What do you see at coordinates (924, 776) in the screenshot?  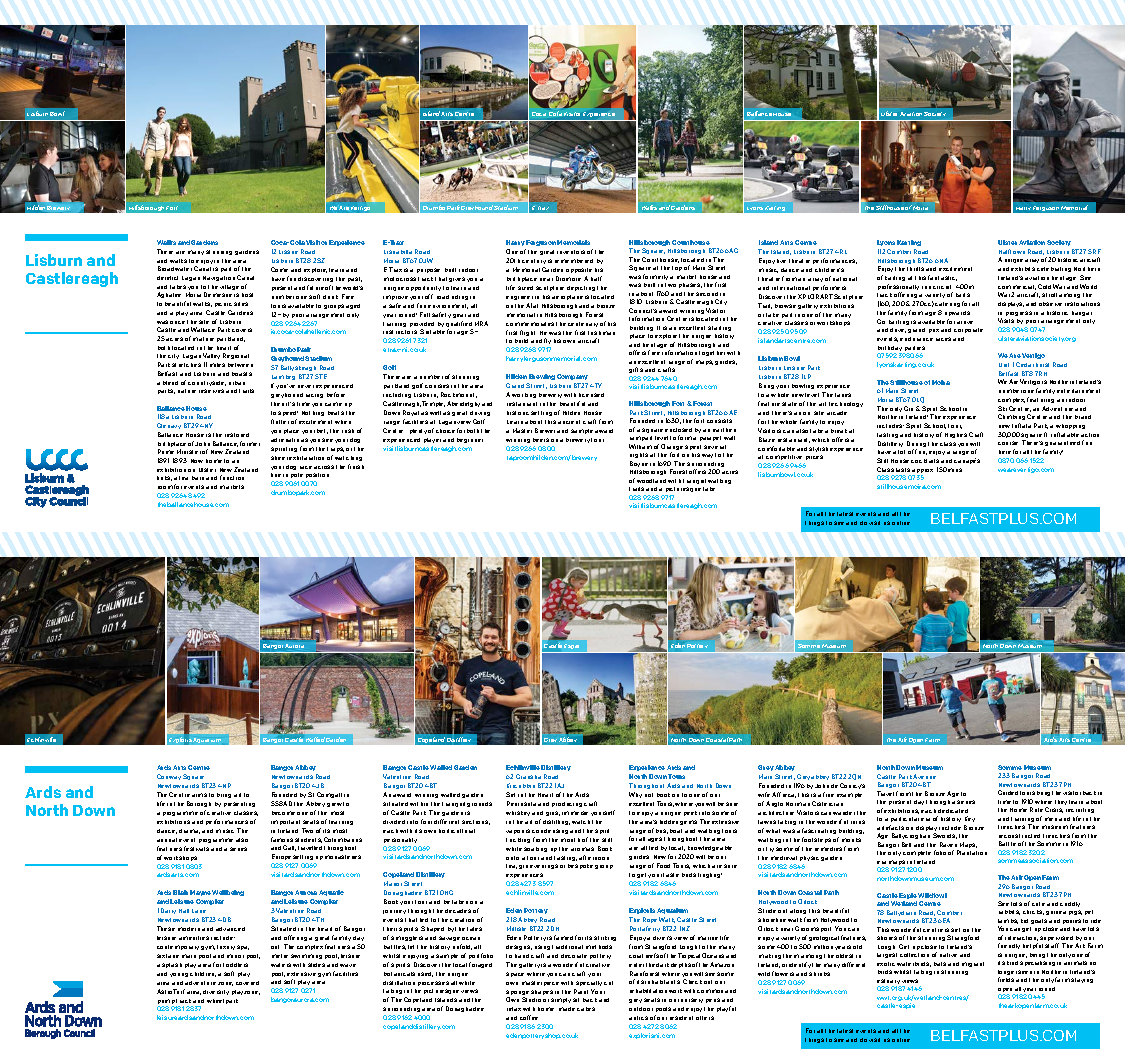 I see `Avenue` at bounding box center [924, 776].
